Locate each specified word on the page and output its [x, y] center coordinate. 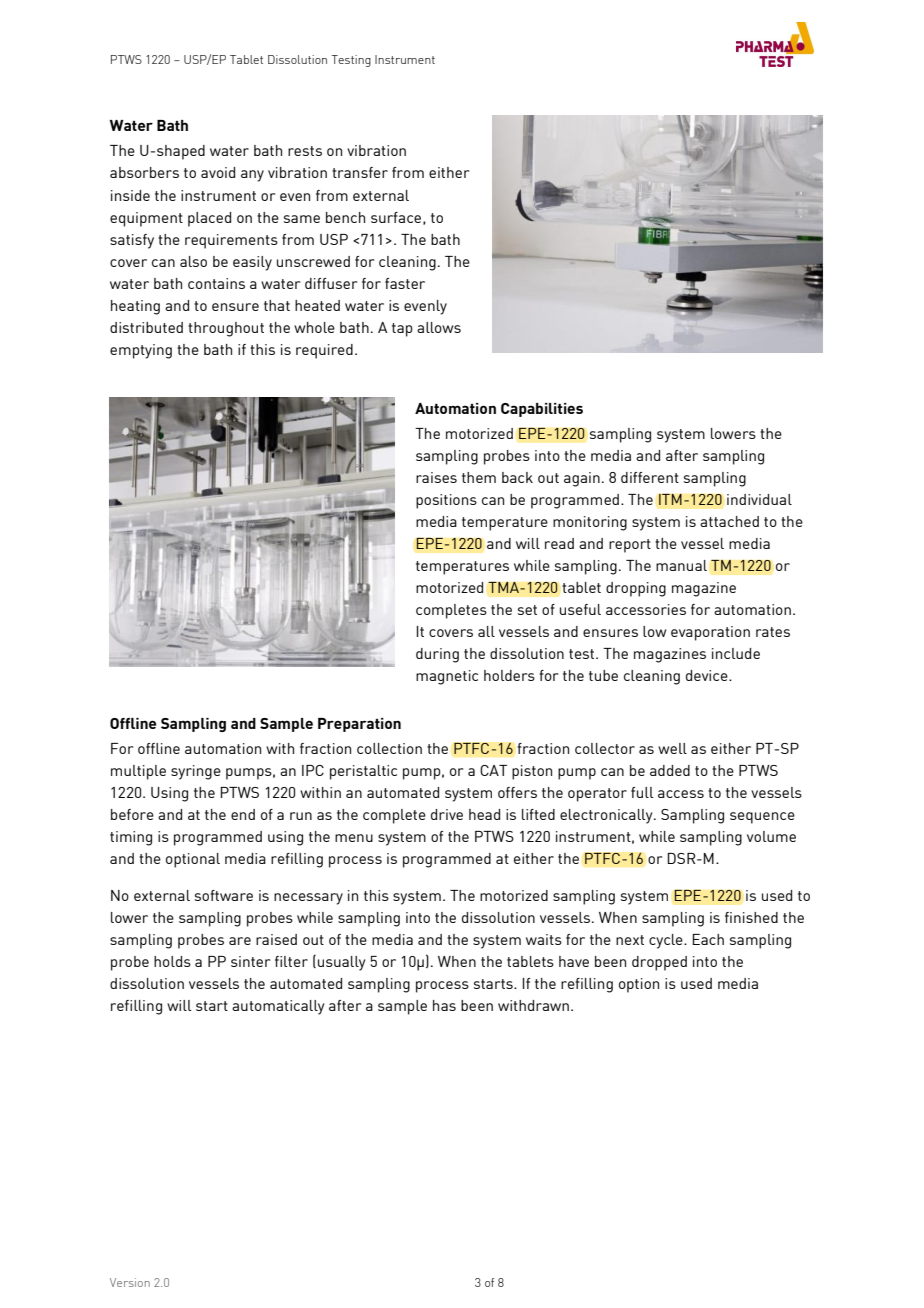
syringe [196, 772]
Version [130, 1282]
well [672, 748]
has [444, 1005]
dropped [659, 963]
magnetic [447, 677]
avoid [218, 172]
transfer [360, 172]
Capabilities [542, 410]
